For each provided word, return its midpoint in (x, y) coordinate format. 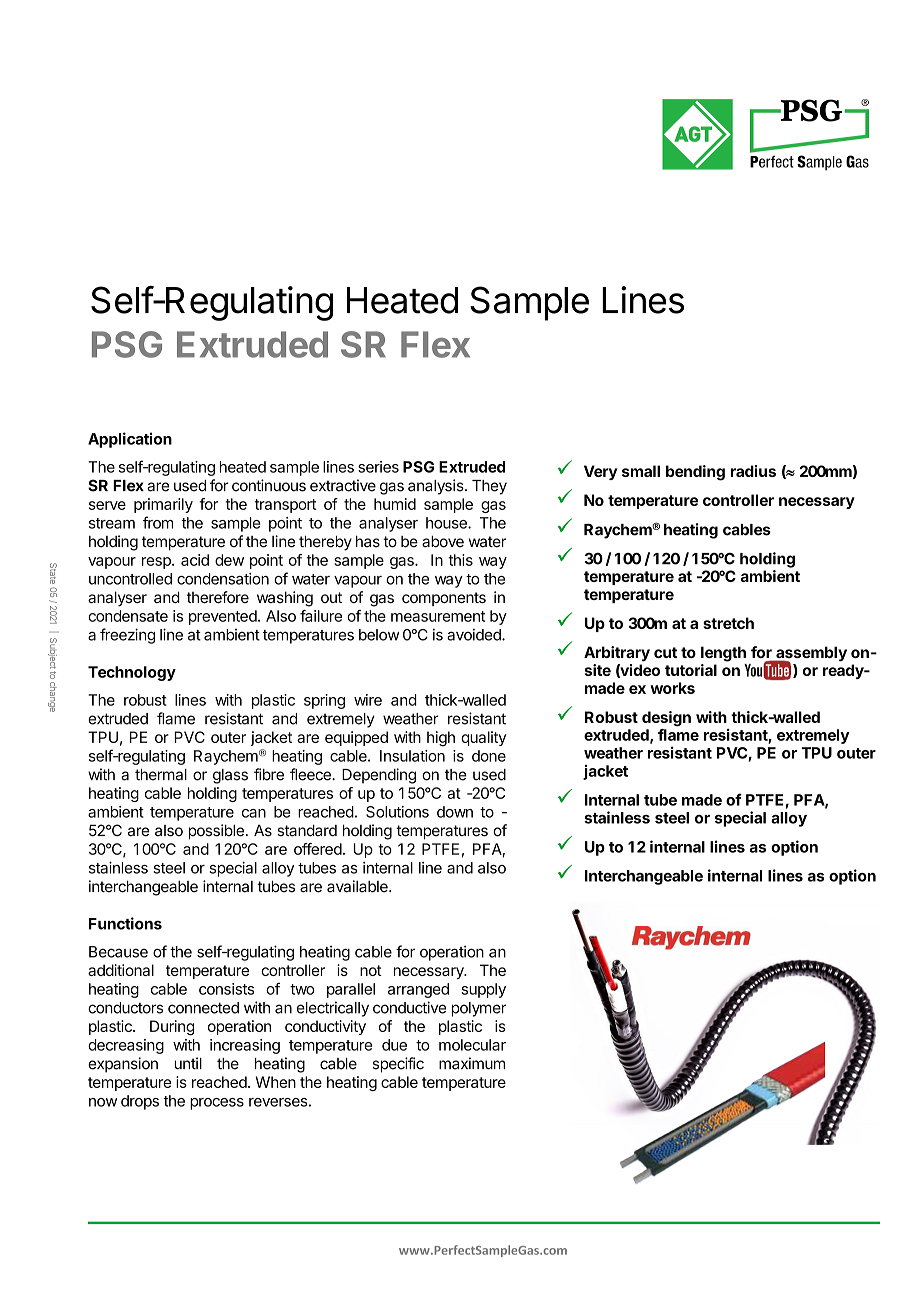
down (455, 812)
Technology (132, 673)
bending (695, 473)
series (378, 467)
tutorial (691, 670)
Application (130, 440)
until (188, 1063)
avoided (475, 634)
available (358, 886)
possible (216, 832)
